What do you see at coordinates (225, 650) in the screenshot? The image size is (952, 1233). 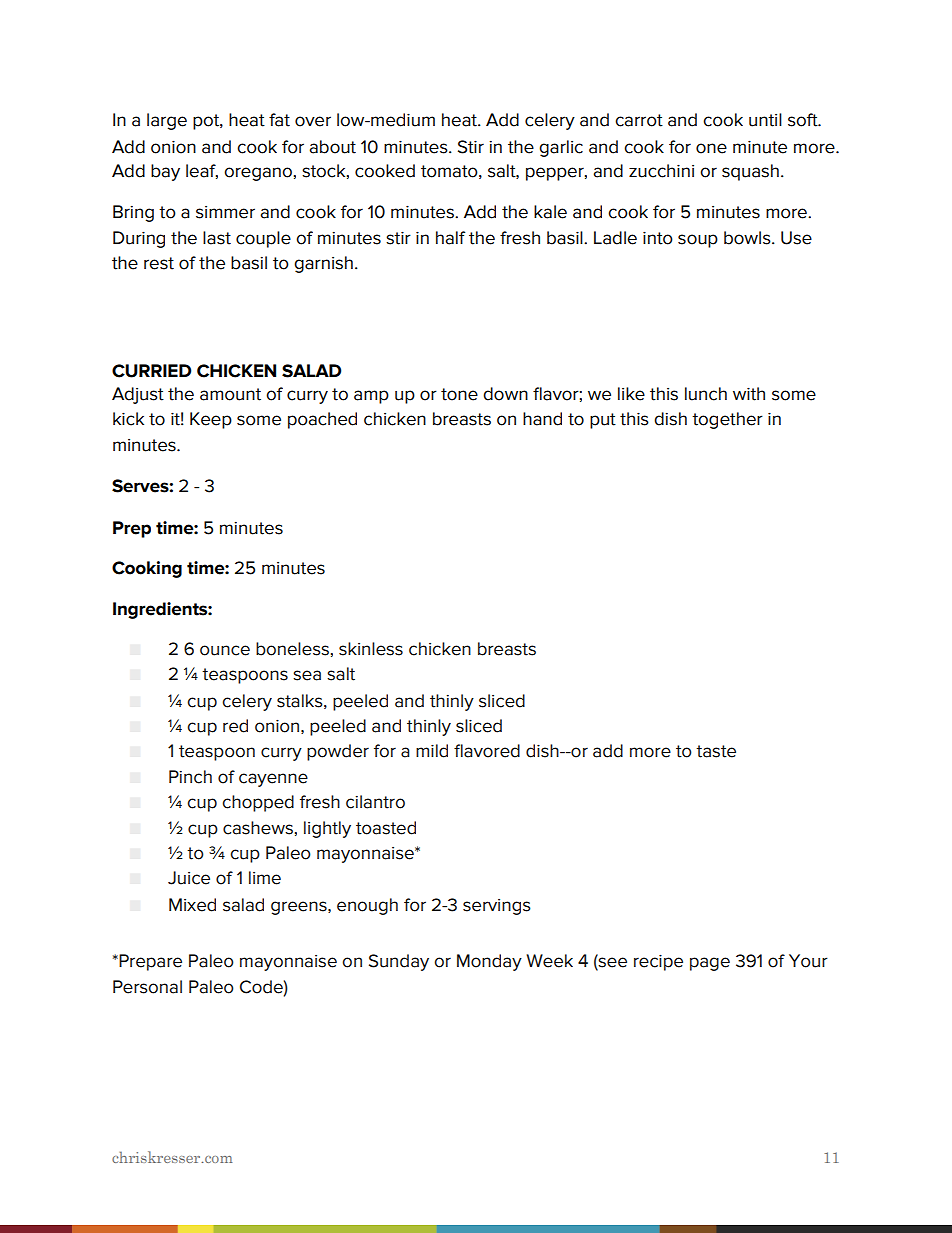 I see `ounce` at bounding box center [225, 650].
